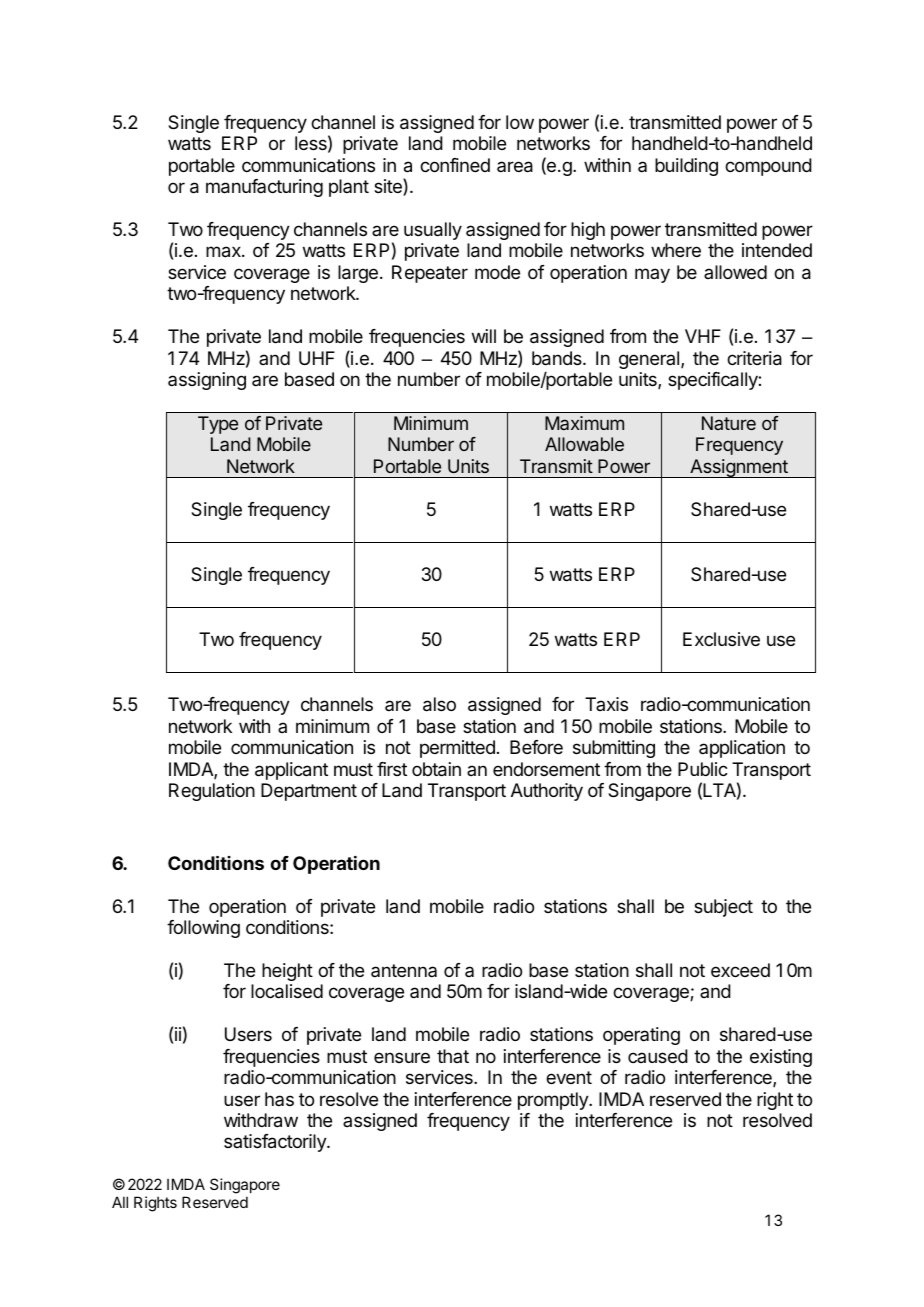 The image size is (924, 1307). Describe the element at coordinates (721, 639) in the screenshot. I see `Exclusive` at that location.
